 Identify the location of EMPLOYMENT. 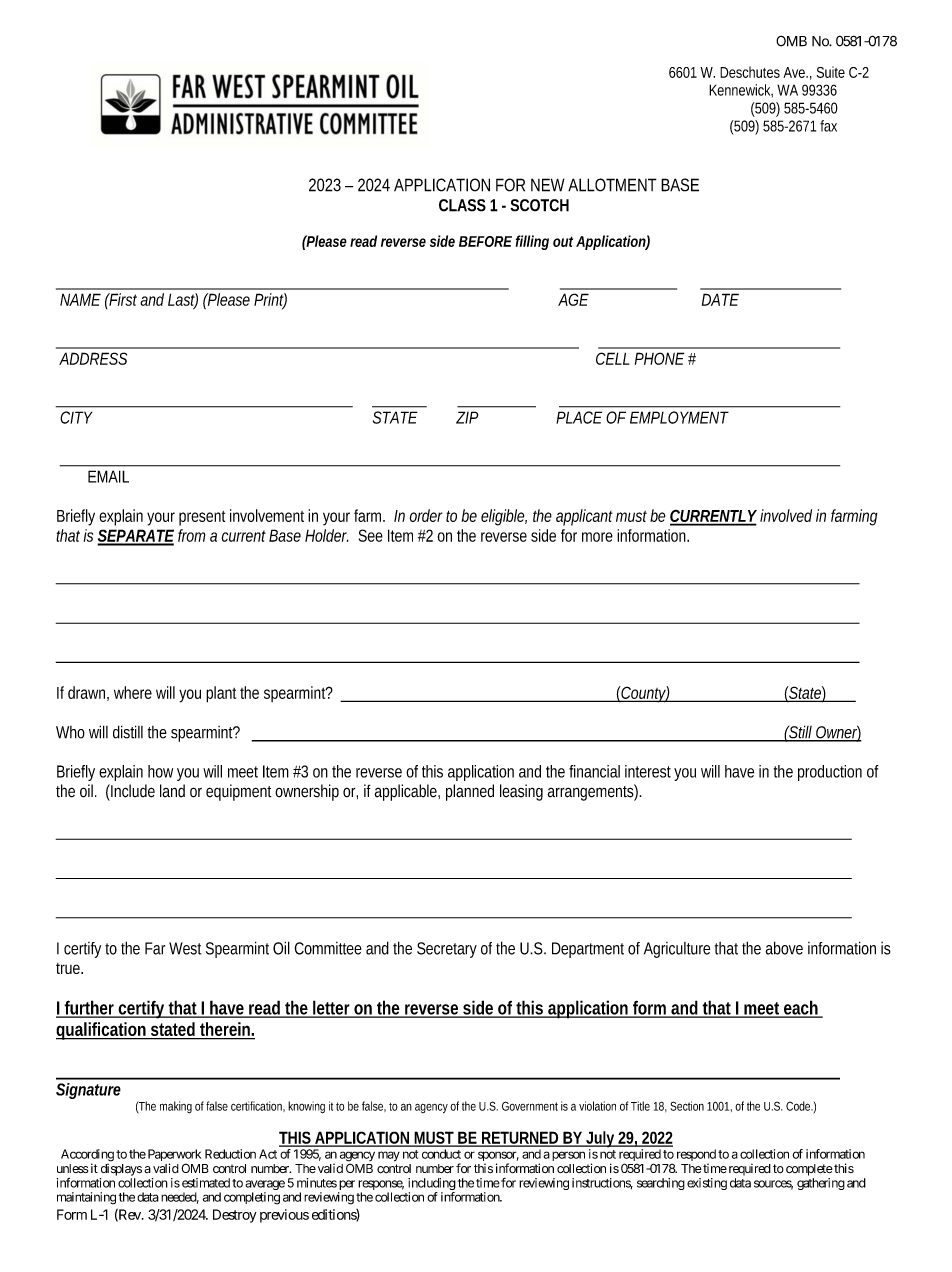
(679, 417).
